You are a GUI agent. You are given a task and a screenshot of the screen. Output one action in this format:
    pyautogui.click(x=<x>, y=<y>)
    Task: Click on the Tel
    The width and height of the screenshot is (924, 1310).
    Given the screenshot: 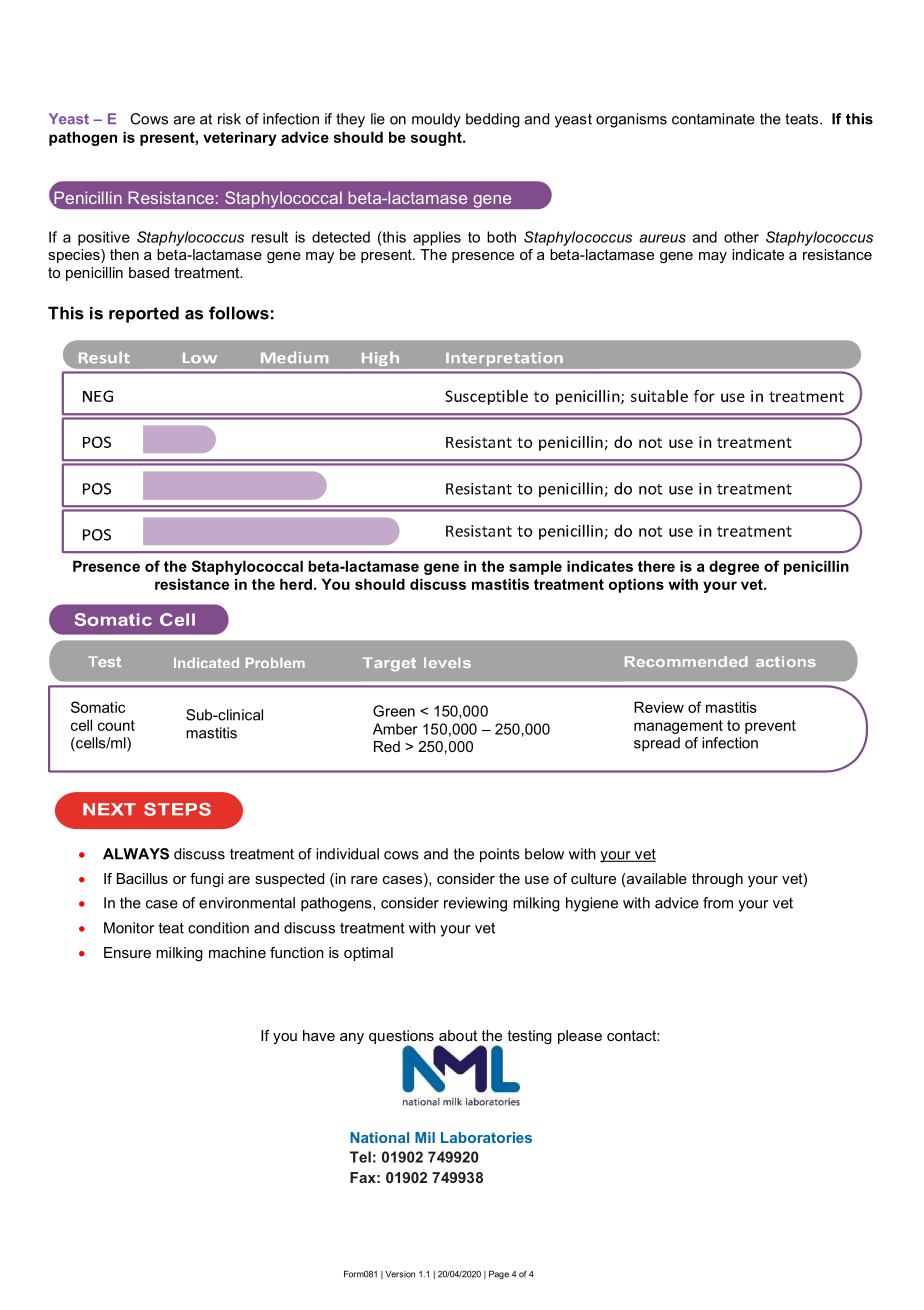 What is the action you would take?
    pyautogui.click(x=360, y=1157)
